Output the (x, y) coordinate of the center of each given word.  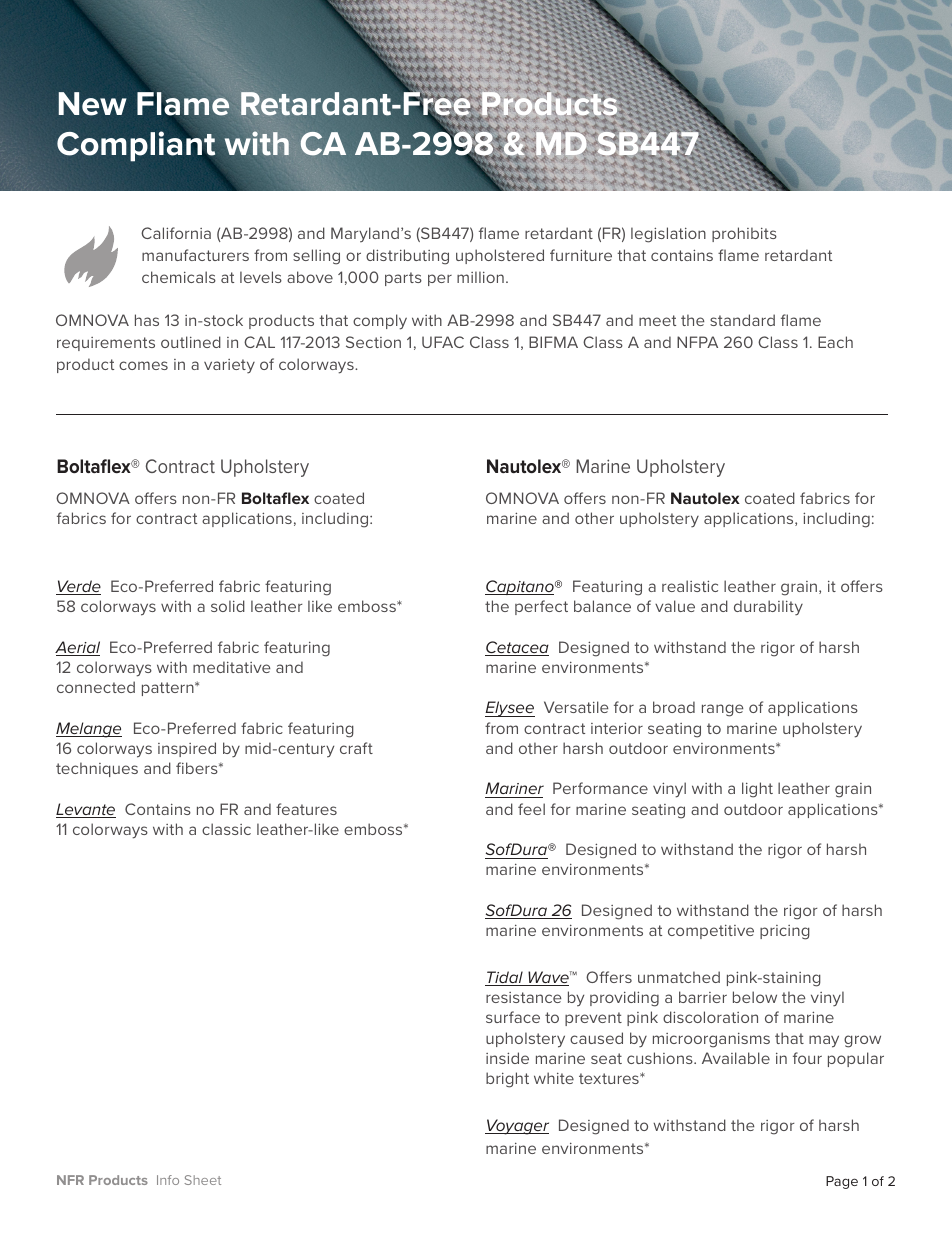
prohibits (744, 234)
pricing (785, 932)
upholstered (500, 256)
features (306, 809)
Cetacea (517, 648)
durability (768, 608)
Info (168, 1180)
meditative (231, 667)
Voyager (517, 1127)
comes (143, 365)
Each (835, 342)
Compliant (136, 146)
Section (373, 342)
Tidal (505, 978)
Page (842, 1182)
